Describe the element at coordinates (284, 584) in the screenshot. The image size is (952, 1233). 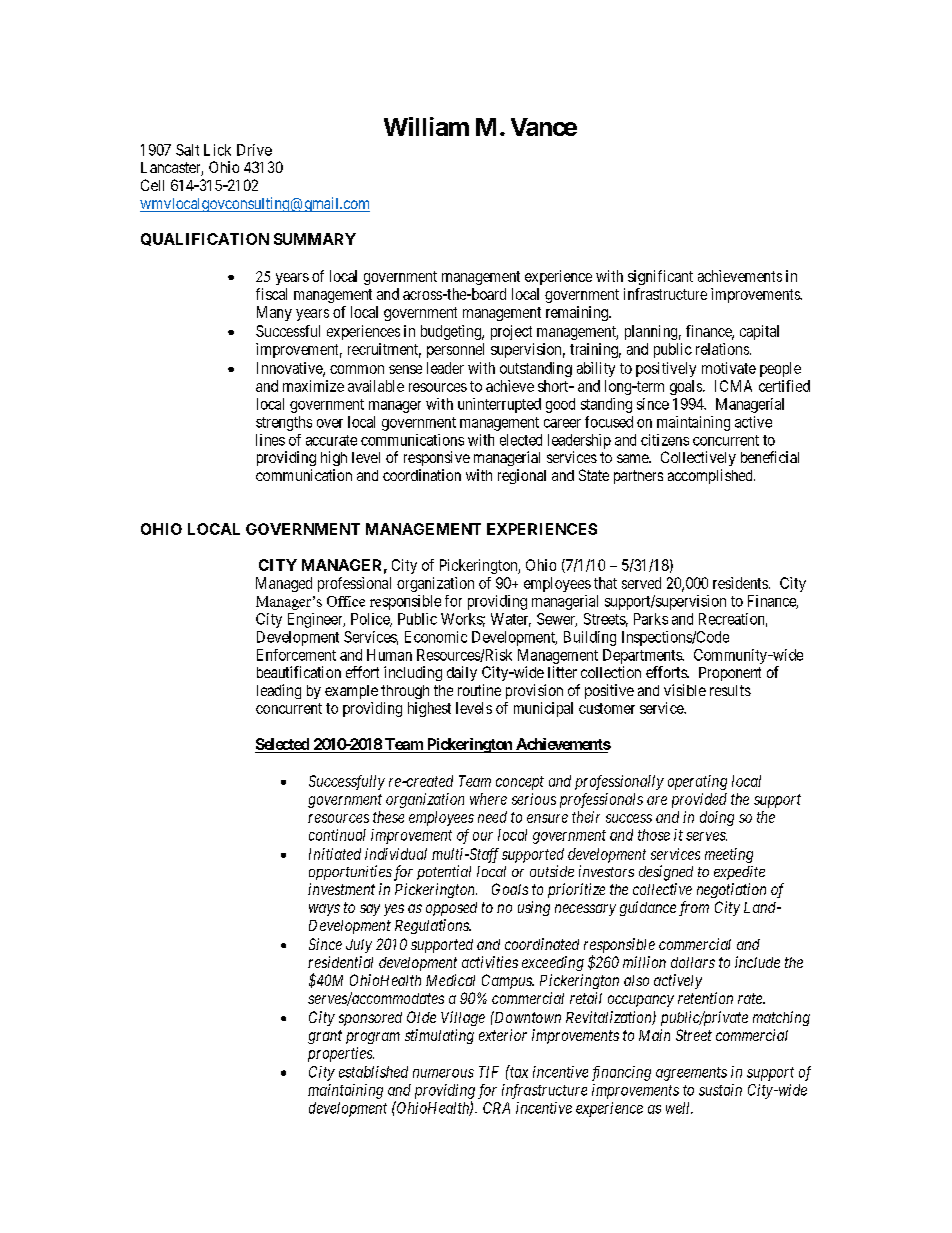
I see `Managed` at that location.
